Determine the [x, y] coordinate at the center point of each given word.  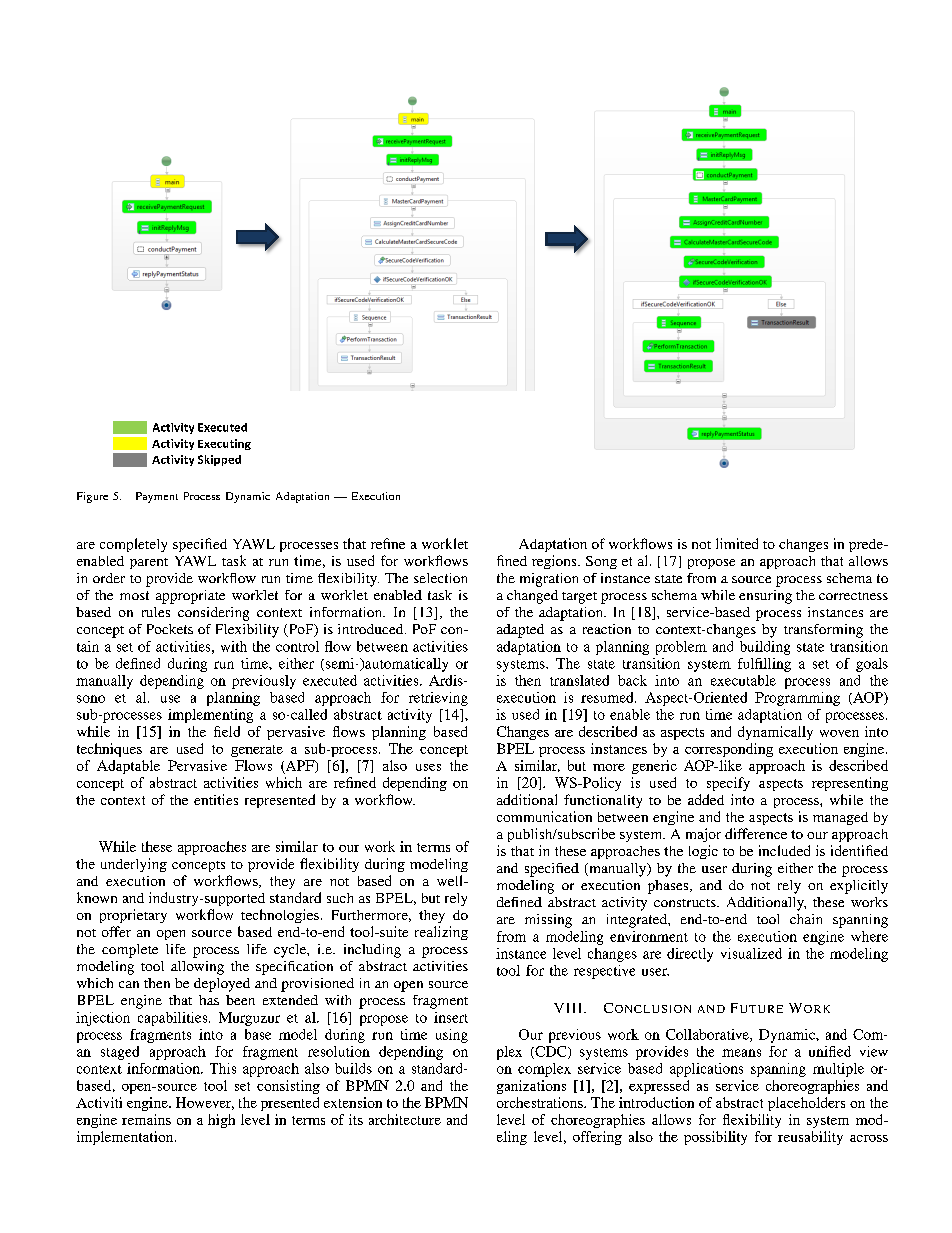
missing [548, 921]
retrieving [438, 699]
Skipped [219, 460]
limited [737, 543]
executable [743, 680]
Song [601, 562]
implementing [210, 716]
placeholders [806, 1104]
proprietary [133, 916]
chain [806, 919]
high [221, 1121]
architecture [405, 1119]
